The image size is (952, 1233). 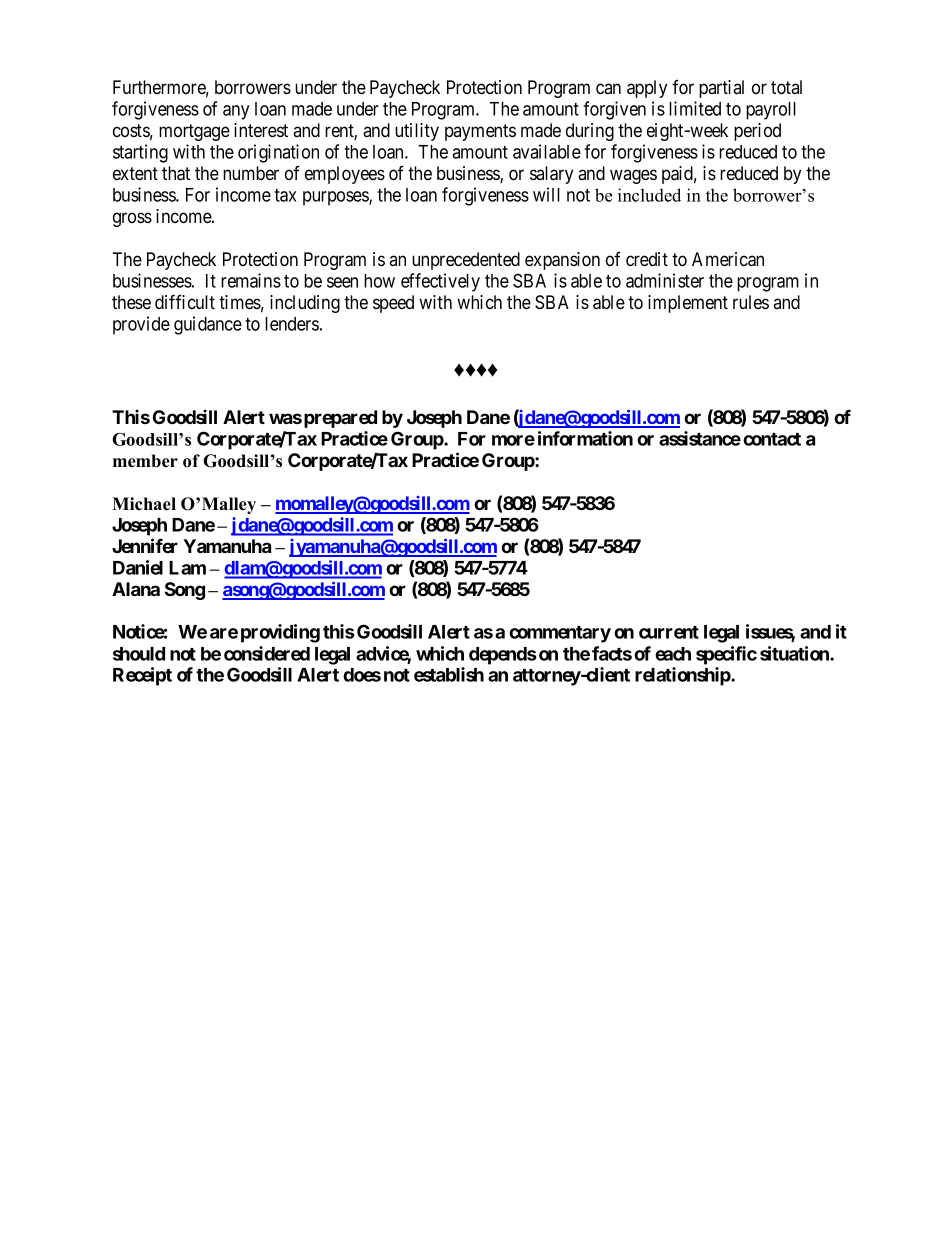 I want to click on American, so click(x=728, y=259).
